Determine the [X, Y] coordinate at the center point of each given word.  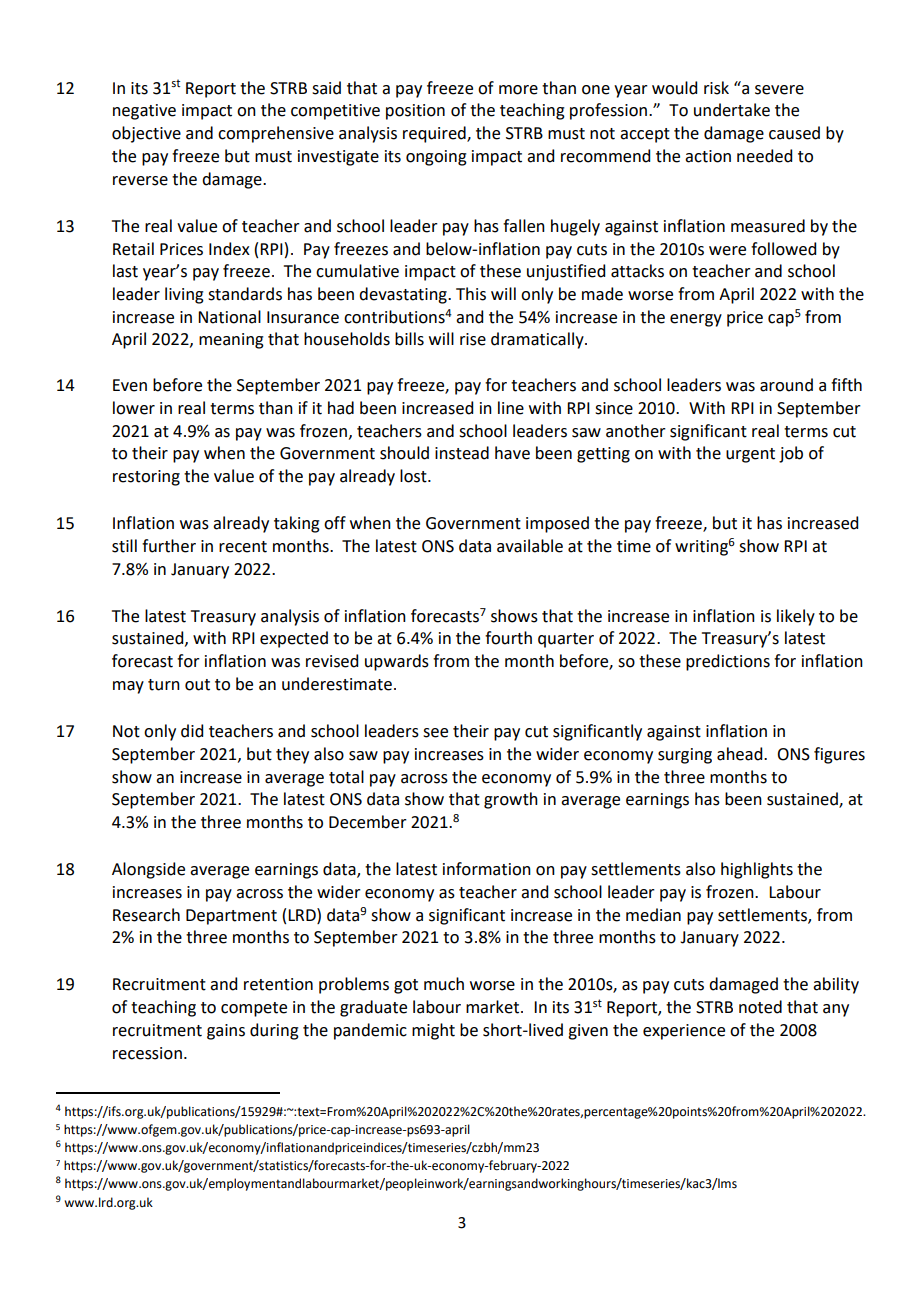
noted [760, 1007]
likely [796, 617]
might [433, 1031]
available [530, 546]
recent [243, 547]
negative [144, 112]
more [518, 90]
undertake [732, 110]
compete [254, 1009]
